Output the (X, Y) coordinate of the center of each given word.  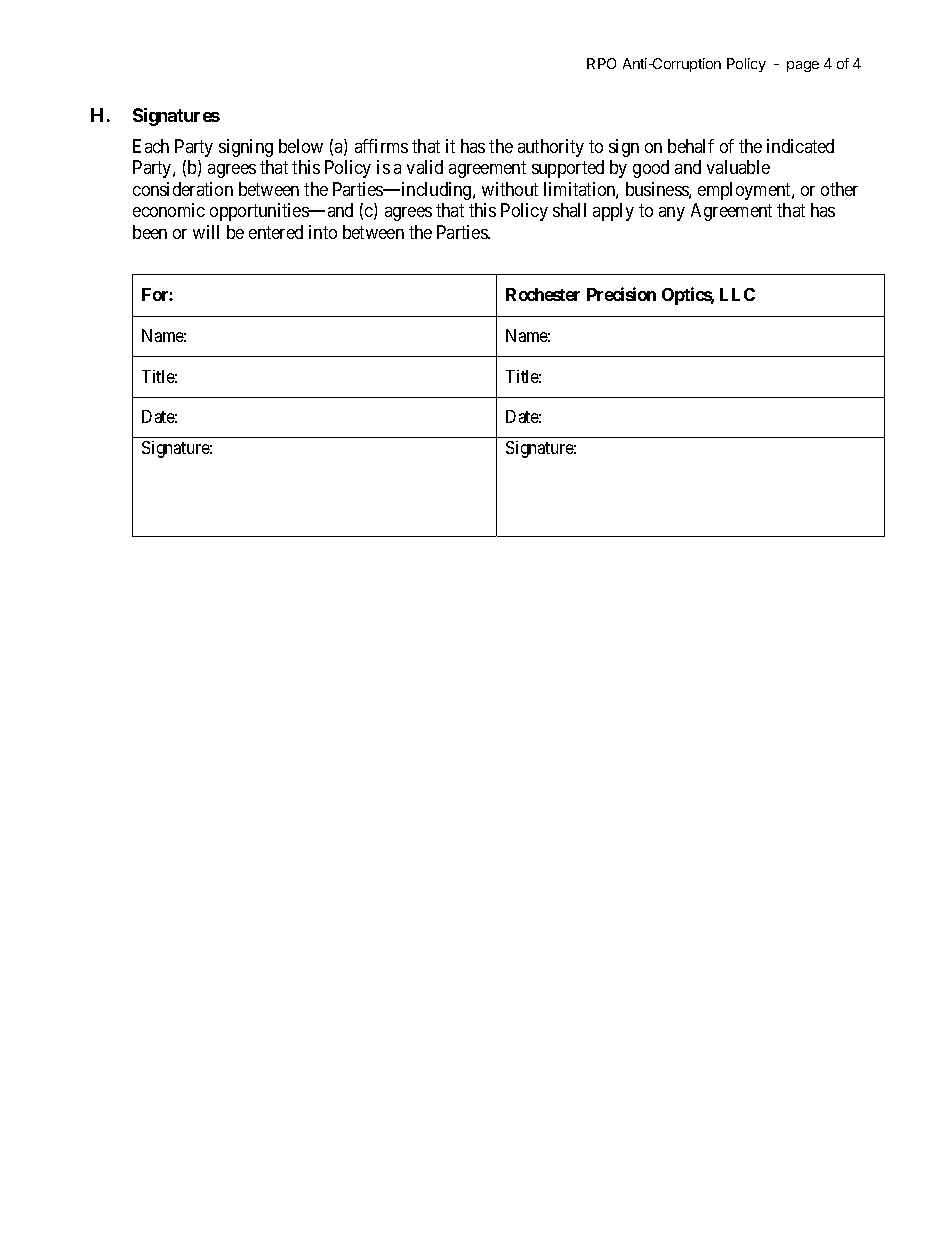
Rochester (543, 294)
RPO (601, 63)
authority (551, 148)
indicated (800, 146)
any (672, 214)
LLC (737, 294)
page (803, 66)
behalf (691, 146)
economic (169, 210)
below (301, 146)
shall (569, 210)
